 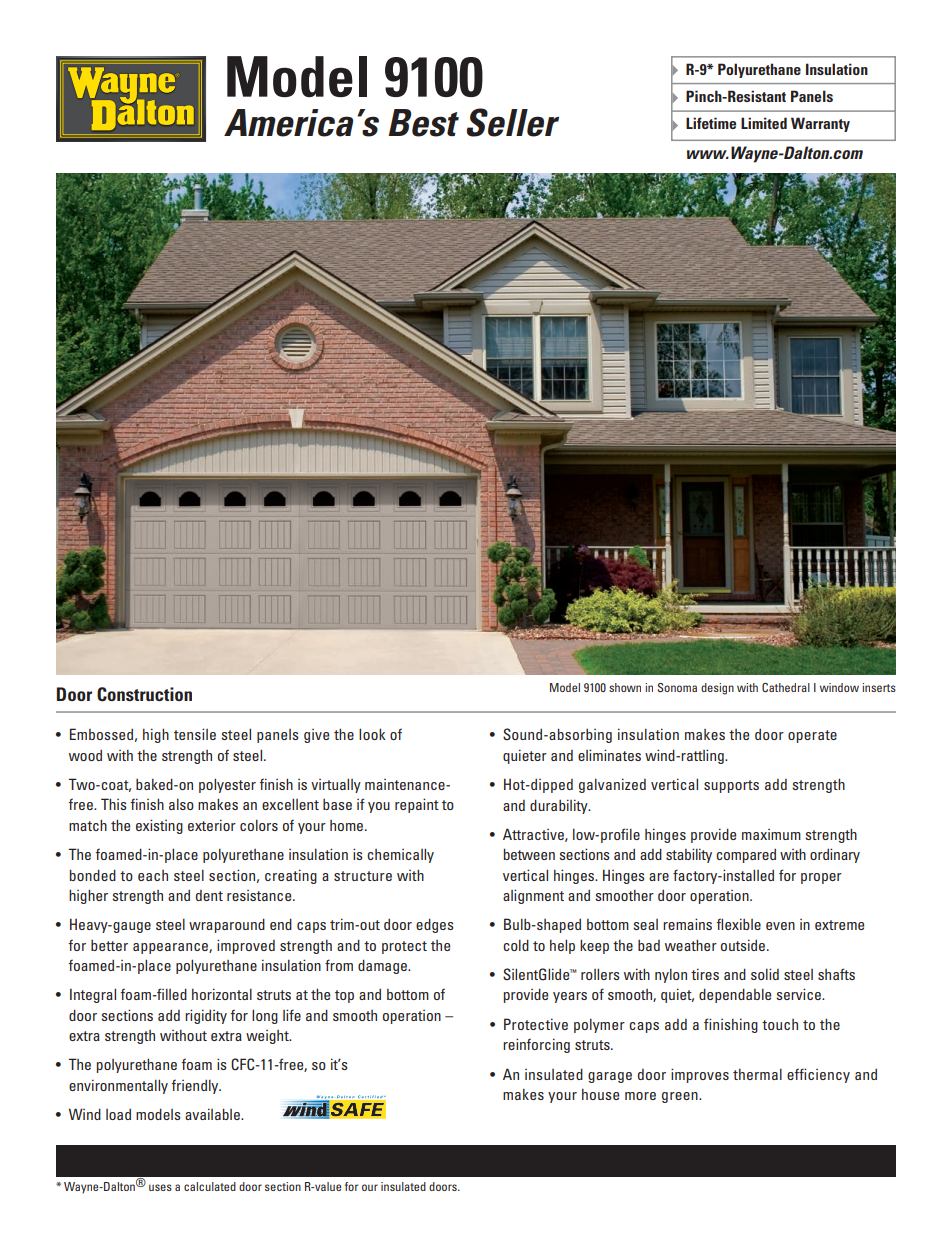 What do you see at coordinates (513, 122) in the screenshot?
I see `Seller` at bounding box center [513, 122].
